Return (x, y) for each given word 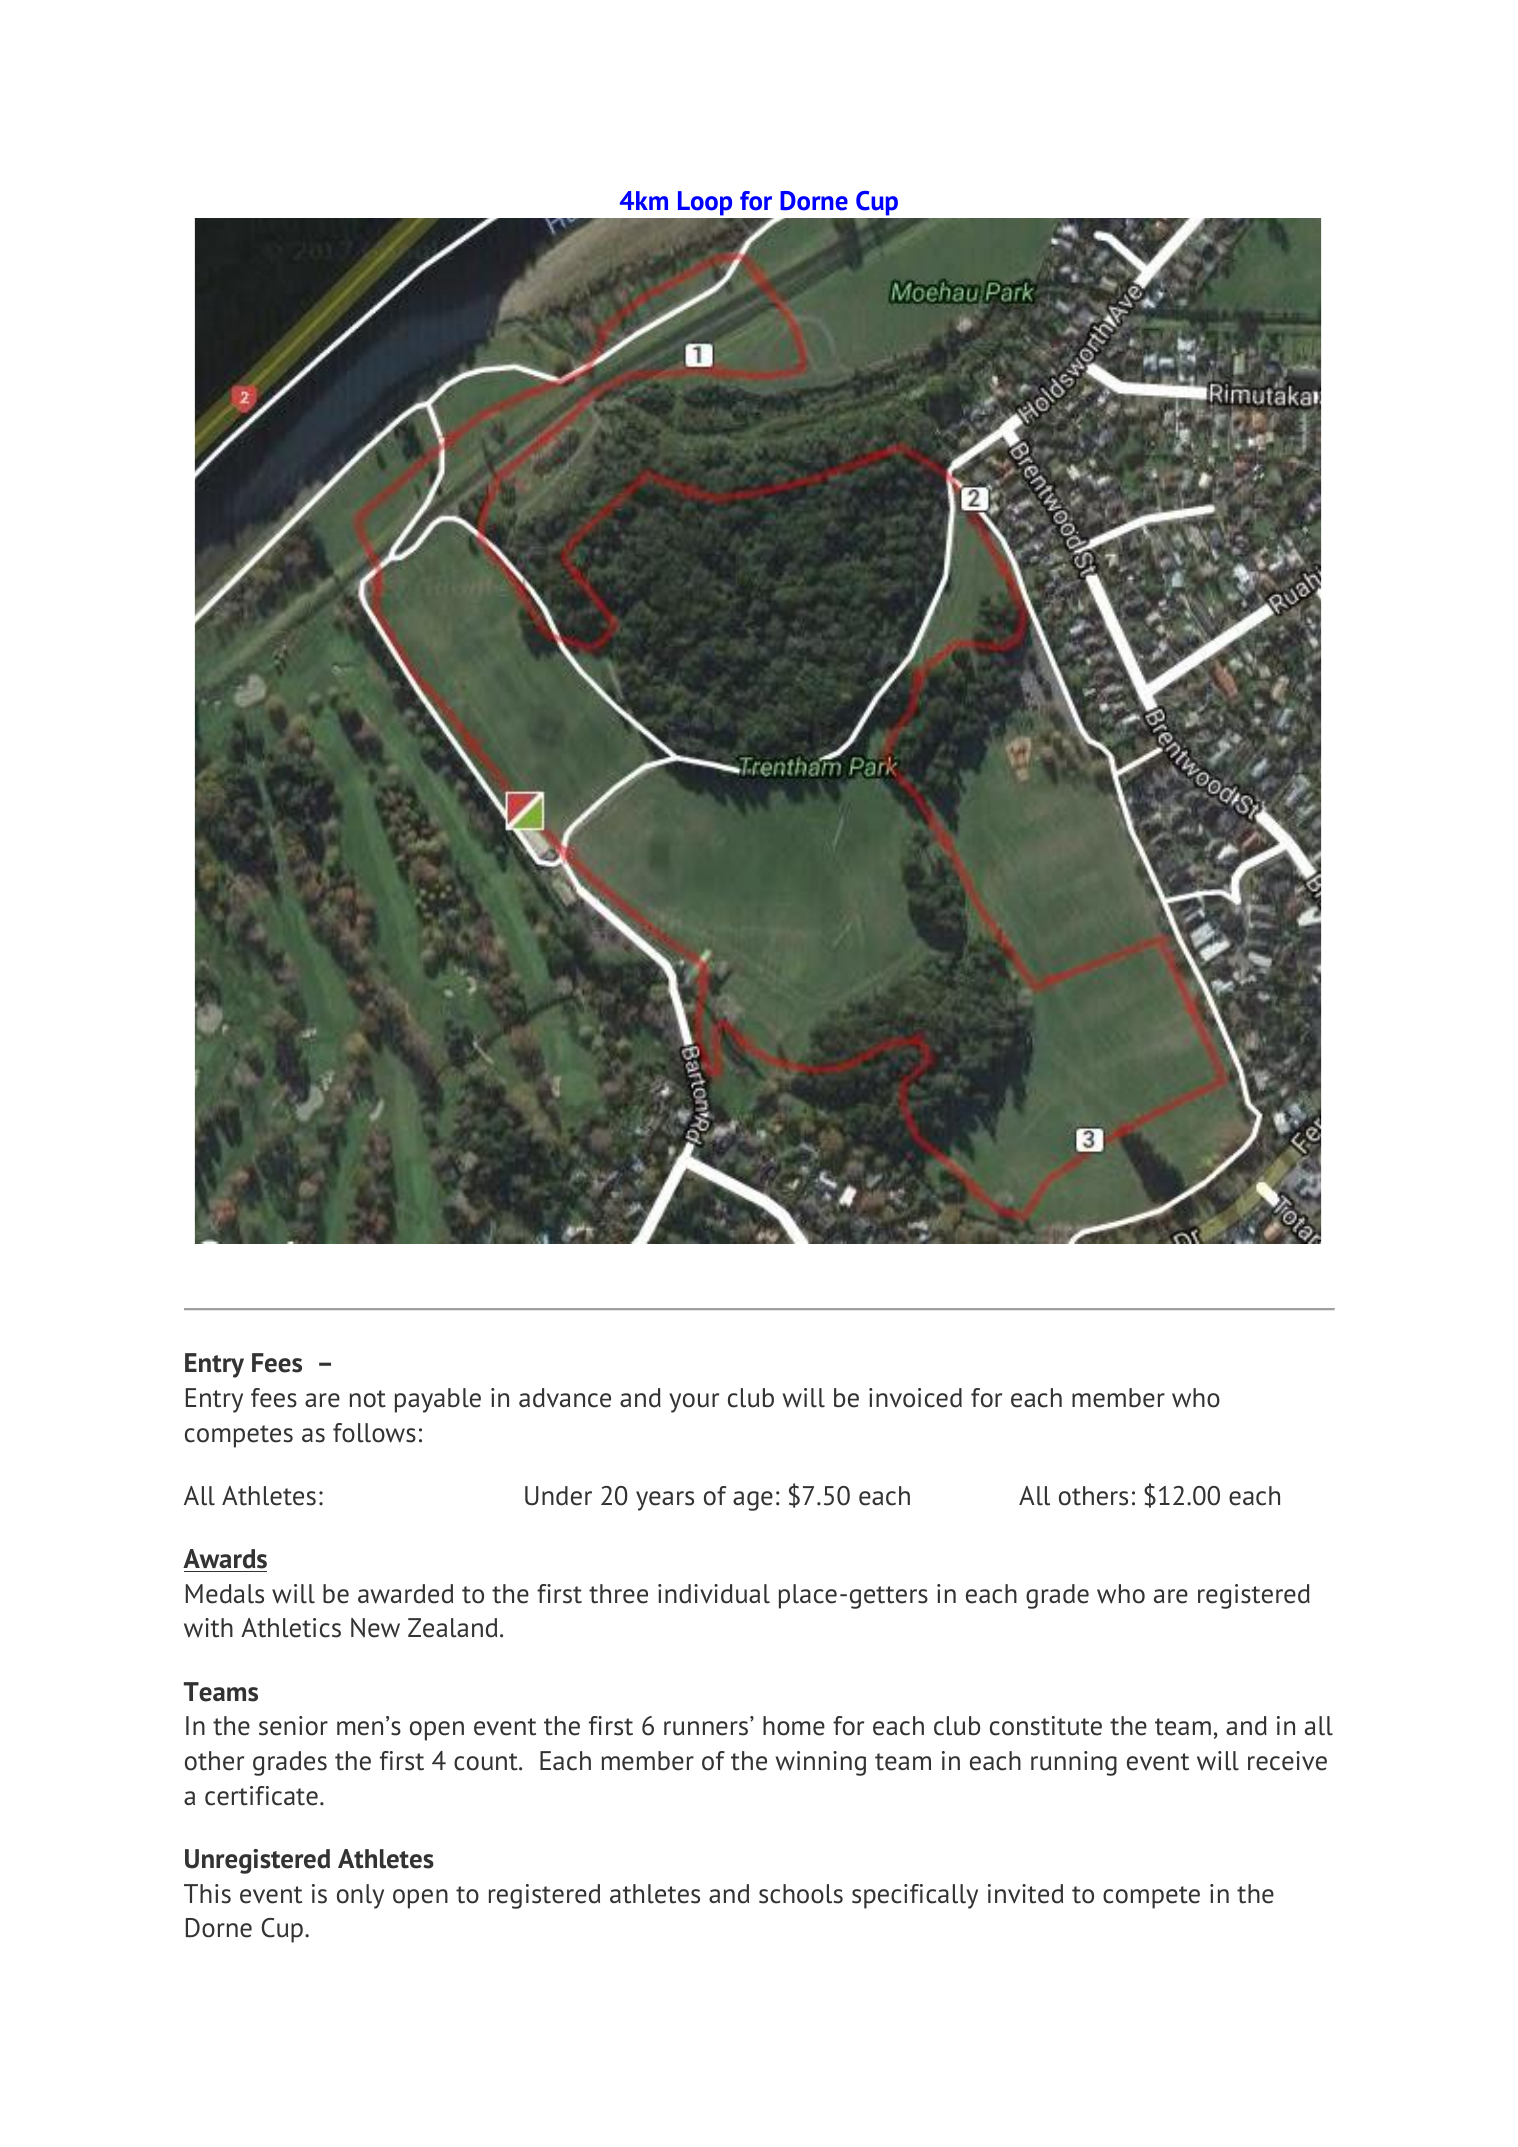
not (368, 1399)
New (375, 1628)
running (1074, 1763)
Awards (225, 1560)
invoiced (915, 1398)
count (487, 1762)
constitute (1046, 1726)
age (753, 1501)
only (360, 1896)
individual (714, 1594)
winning (821, 1763)
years (665, 1501)
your (694, 1403)
